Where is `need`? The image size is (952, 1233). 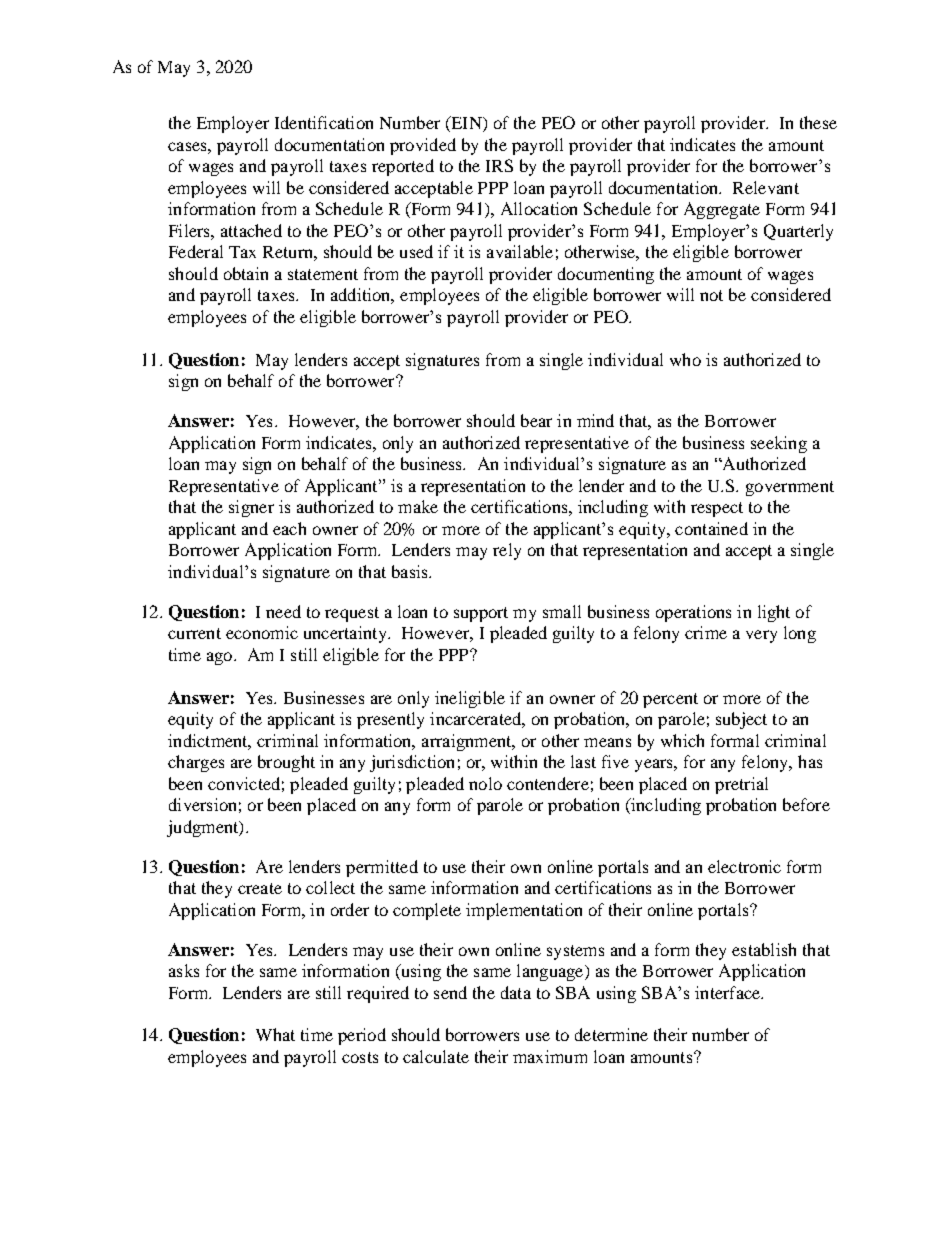
need is located at coordinates (283, 611).
